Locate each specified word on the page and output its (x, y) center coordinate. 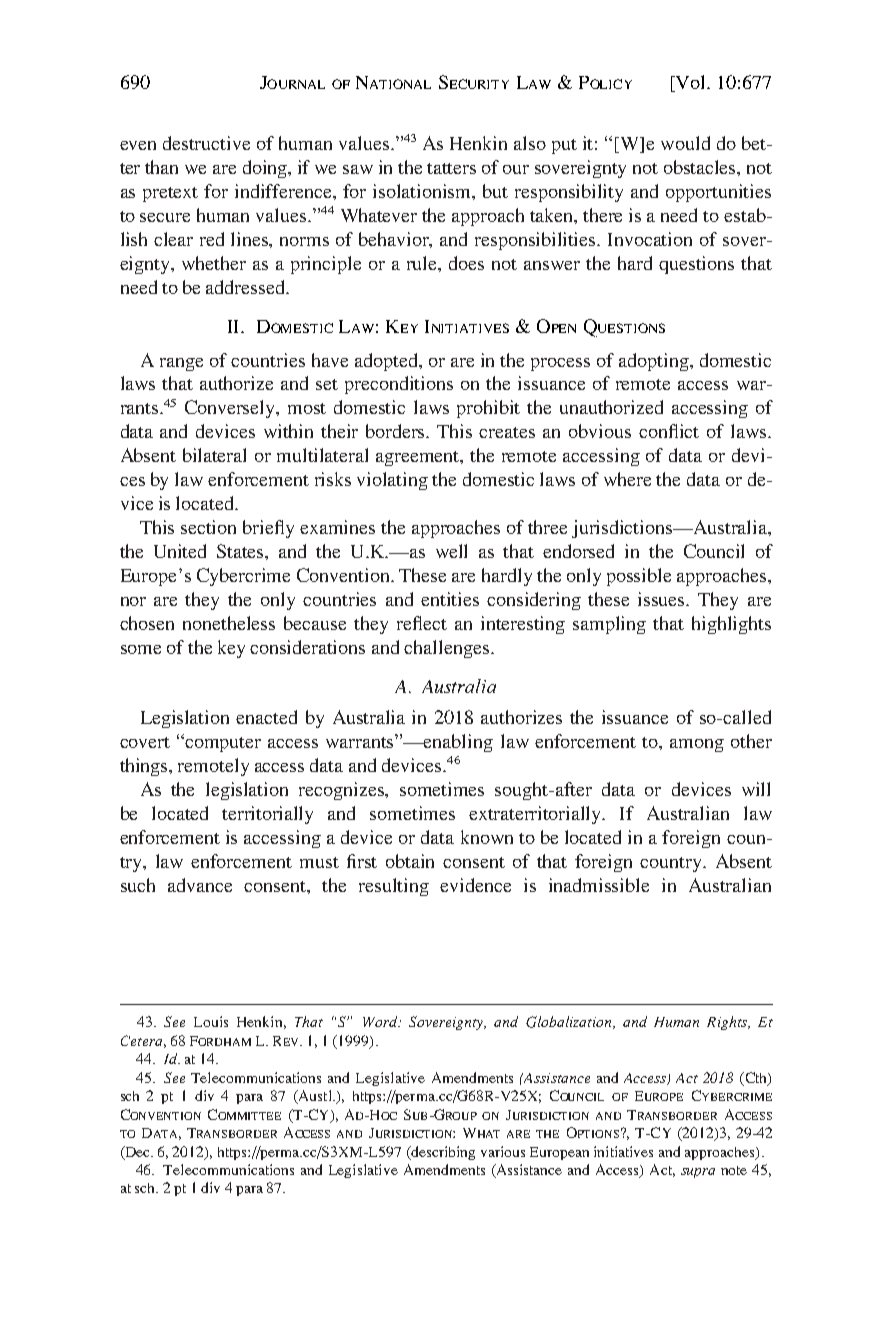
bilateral (214, 455)
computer (223, 744)
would (685, 143)
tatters (451, 168)
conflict (669, 431)
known (487, 837)
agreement (419, 458)
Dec (137, 1152)
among (697, 745)
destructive (206, 143)
